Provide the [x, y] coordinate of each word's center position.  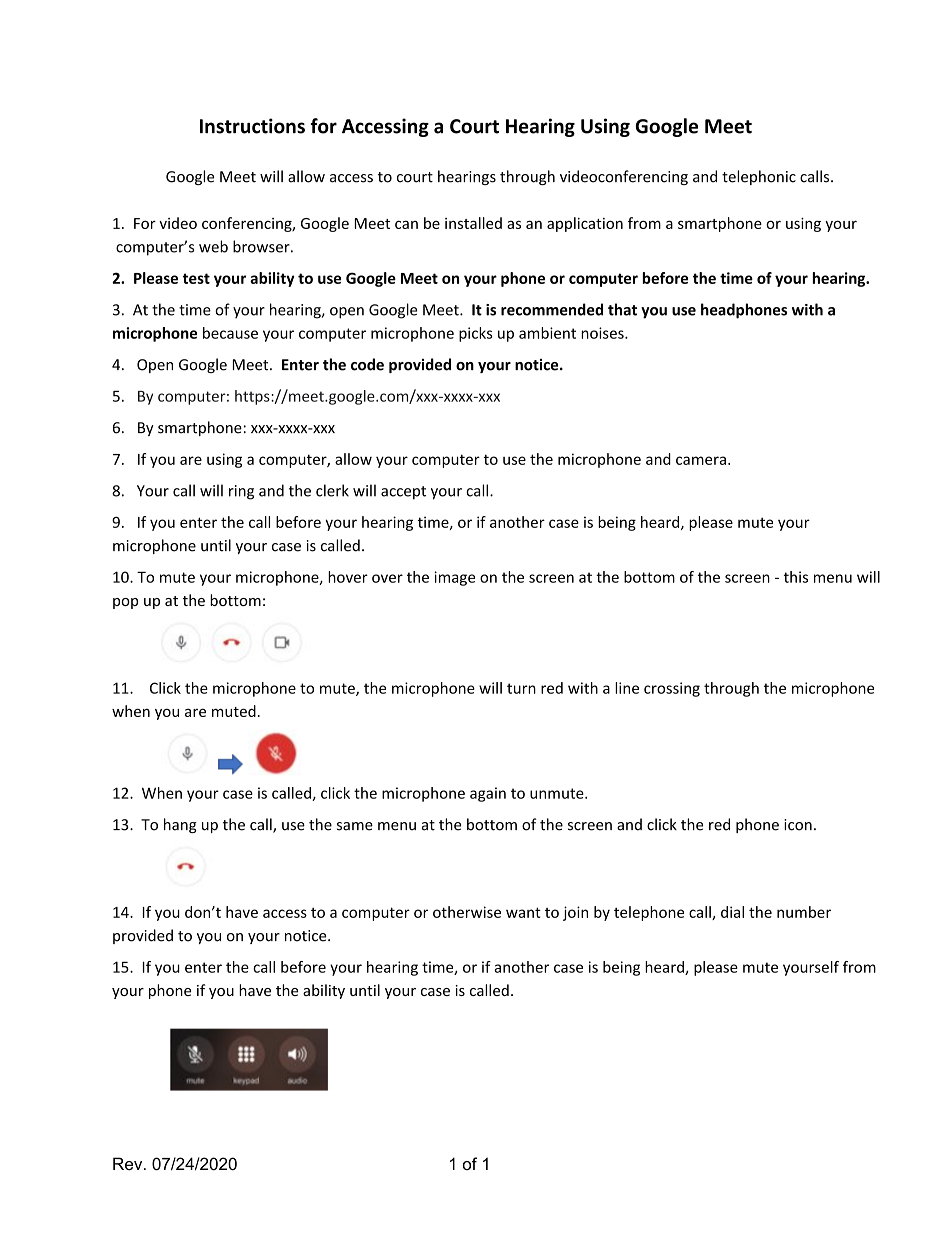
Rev [129, 1163]
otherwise [467, 912]
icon [798, 825]
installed [473, 223]
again [488, 794]
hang [180, 825]
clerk [332, 490]
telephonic [759, 177]
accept [403, 493]
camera [701, 460]
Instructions [252, 126]
